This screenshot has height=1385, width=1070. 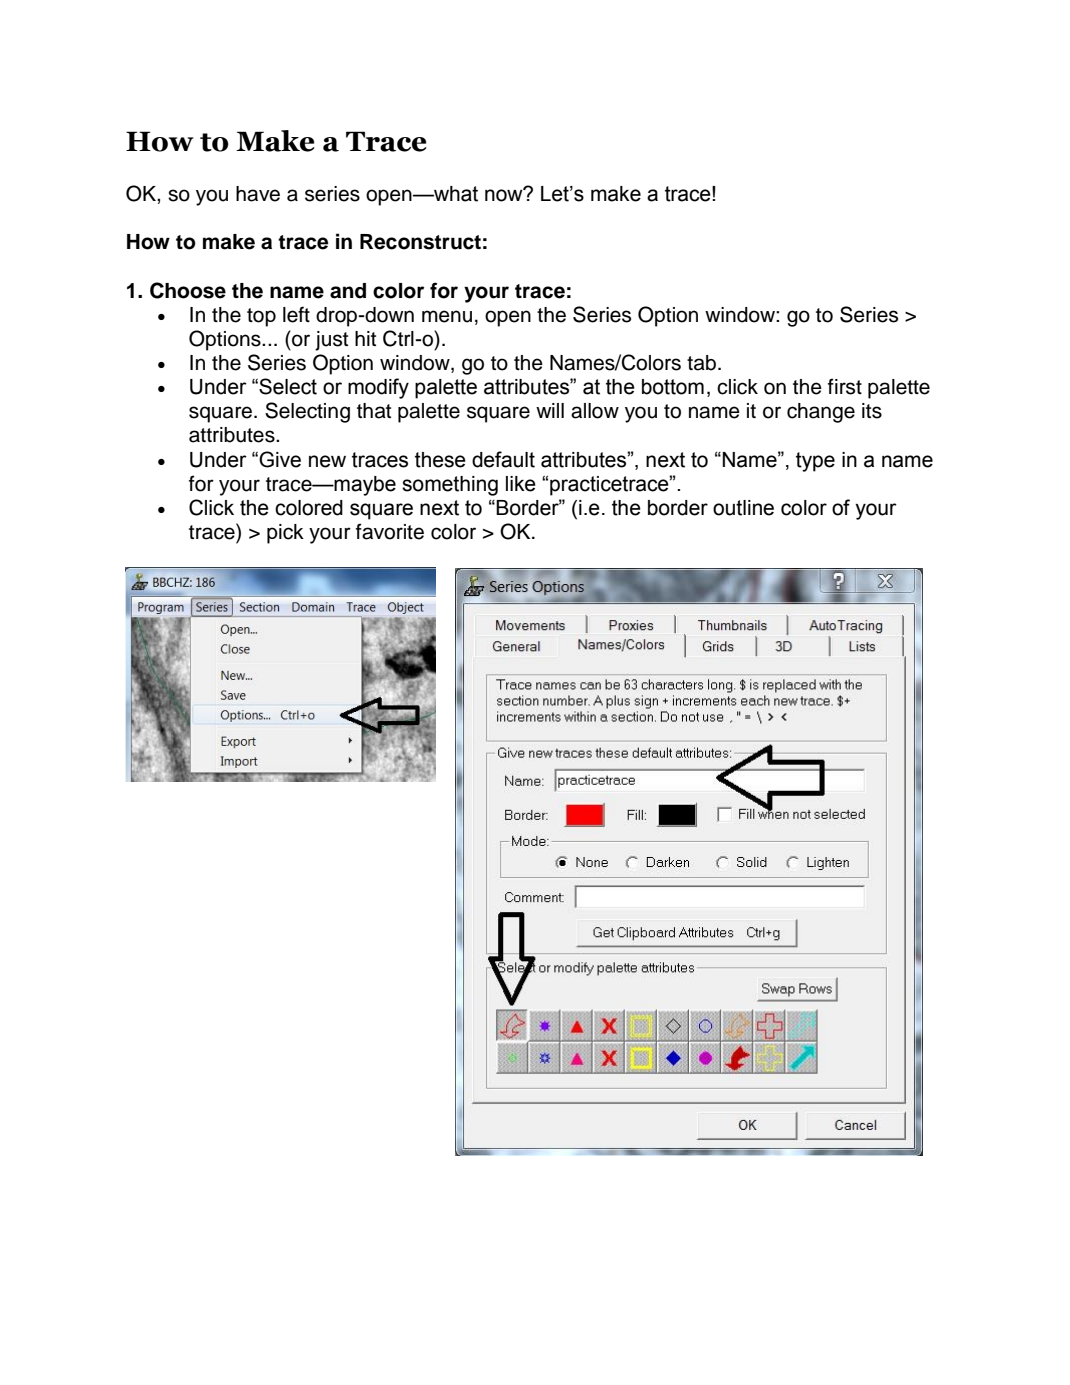 I want to click on and, so click(x=348, y=291).
